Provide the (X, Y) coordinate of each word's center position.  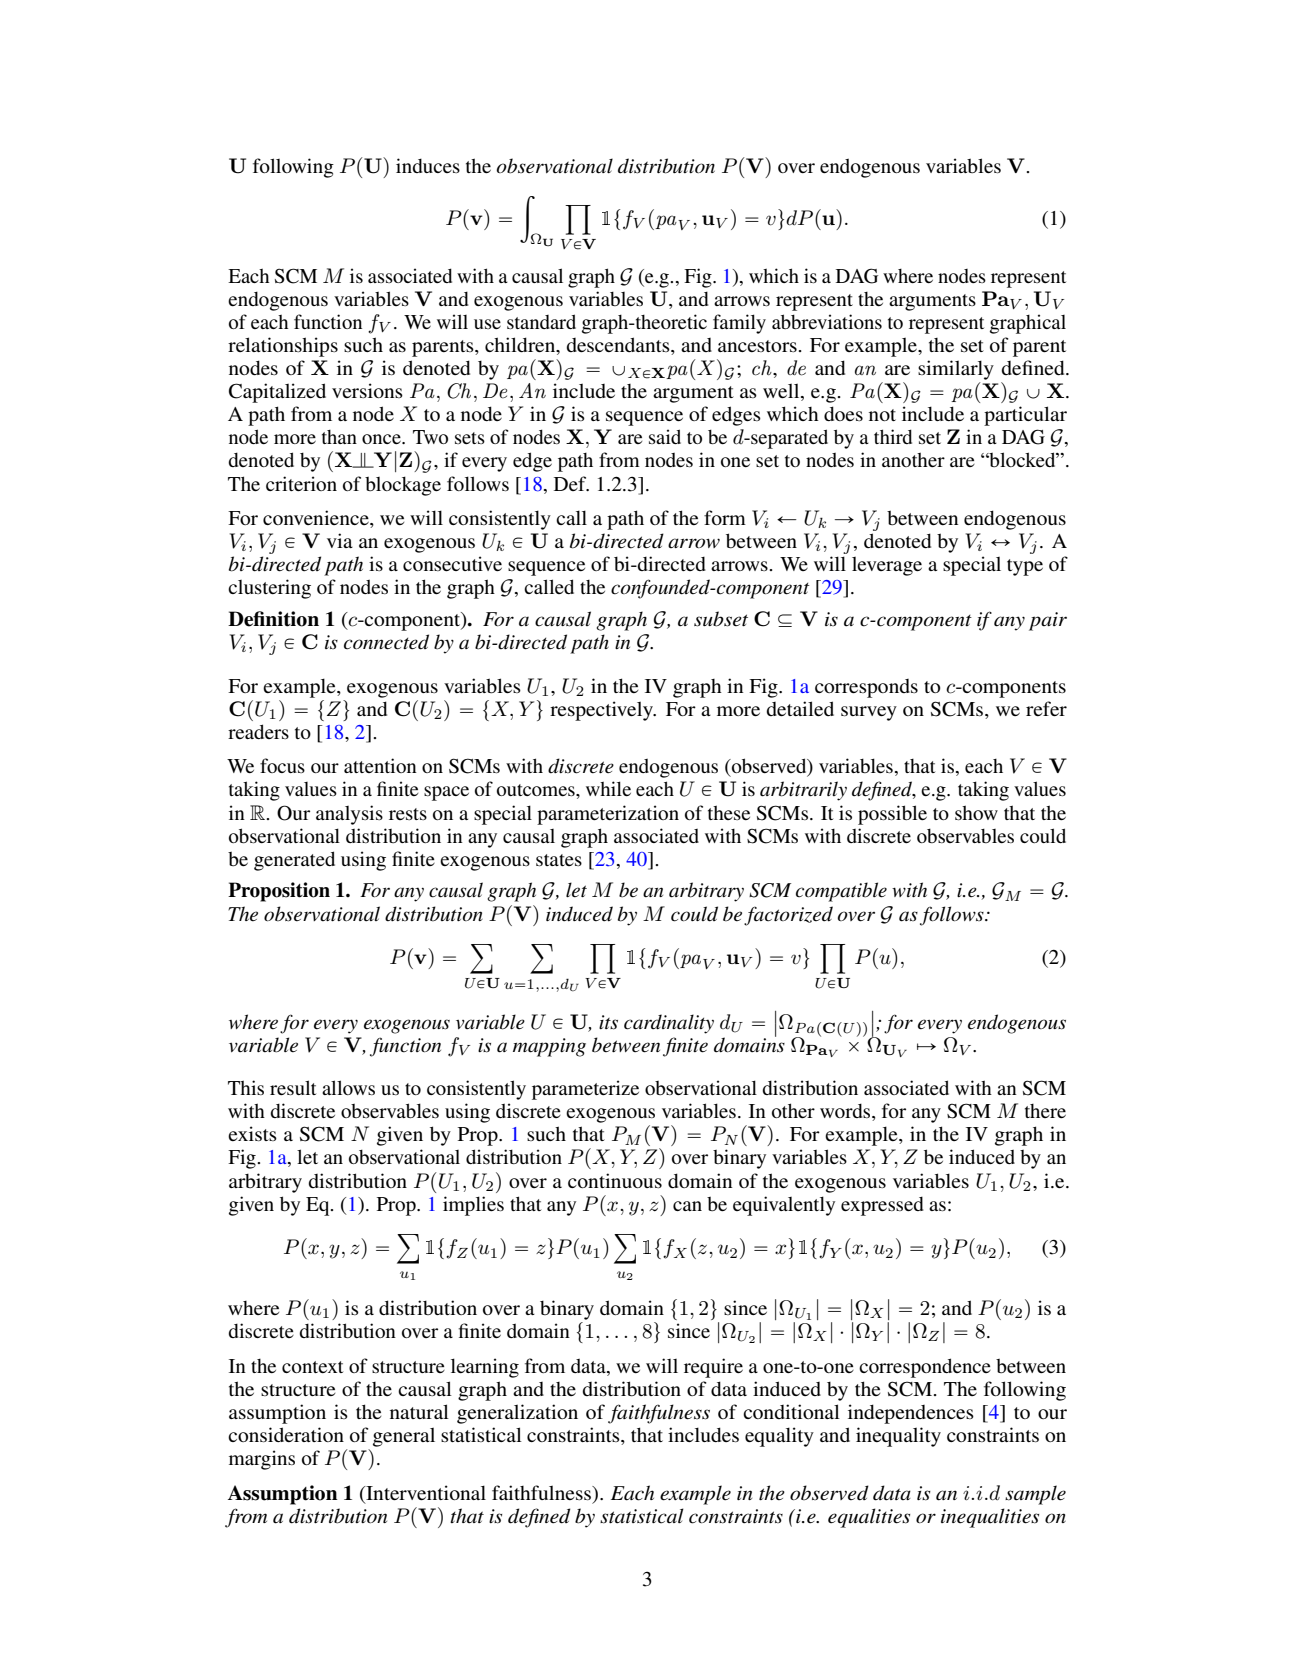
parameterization (608, 815)
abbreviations (827, 321)
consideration (286, 1434)
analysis (349, 815)
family (739, 324)
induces (428, 165)
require (713, 1368)
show (976, 812)
